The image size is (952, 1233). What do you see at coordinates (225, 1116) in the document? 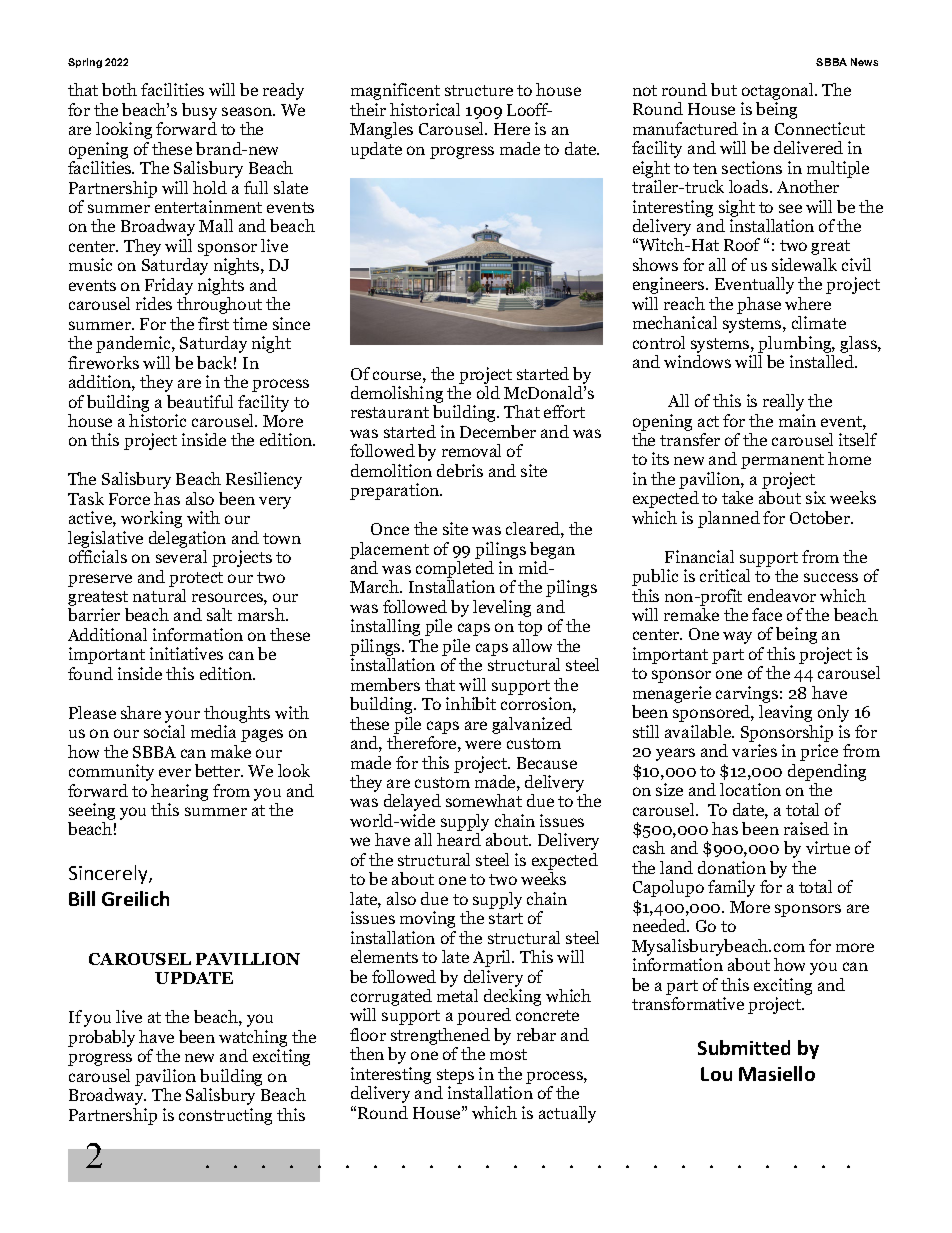
I see `constructing` at bounding box center [225, 1116].
